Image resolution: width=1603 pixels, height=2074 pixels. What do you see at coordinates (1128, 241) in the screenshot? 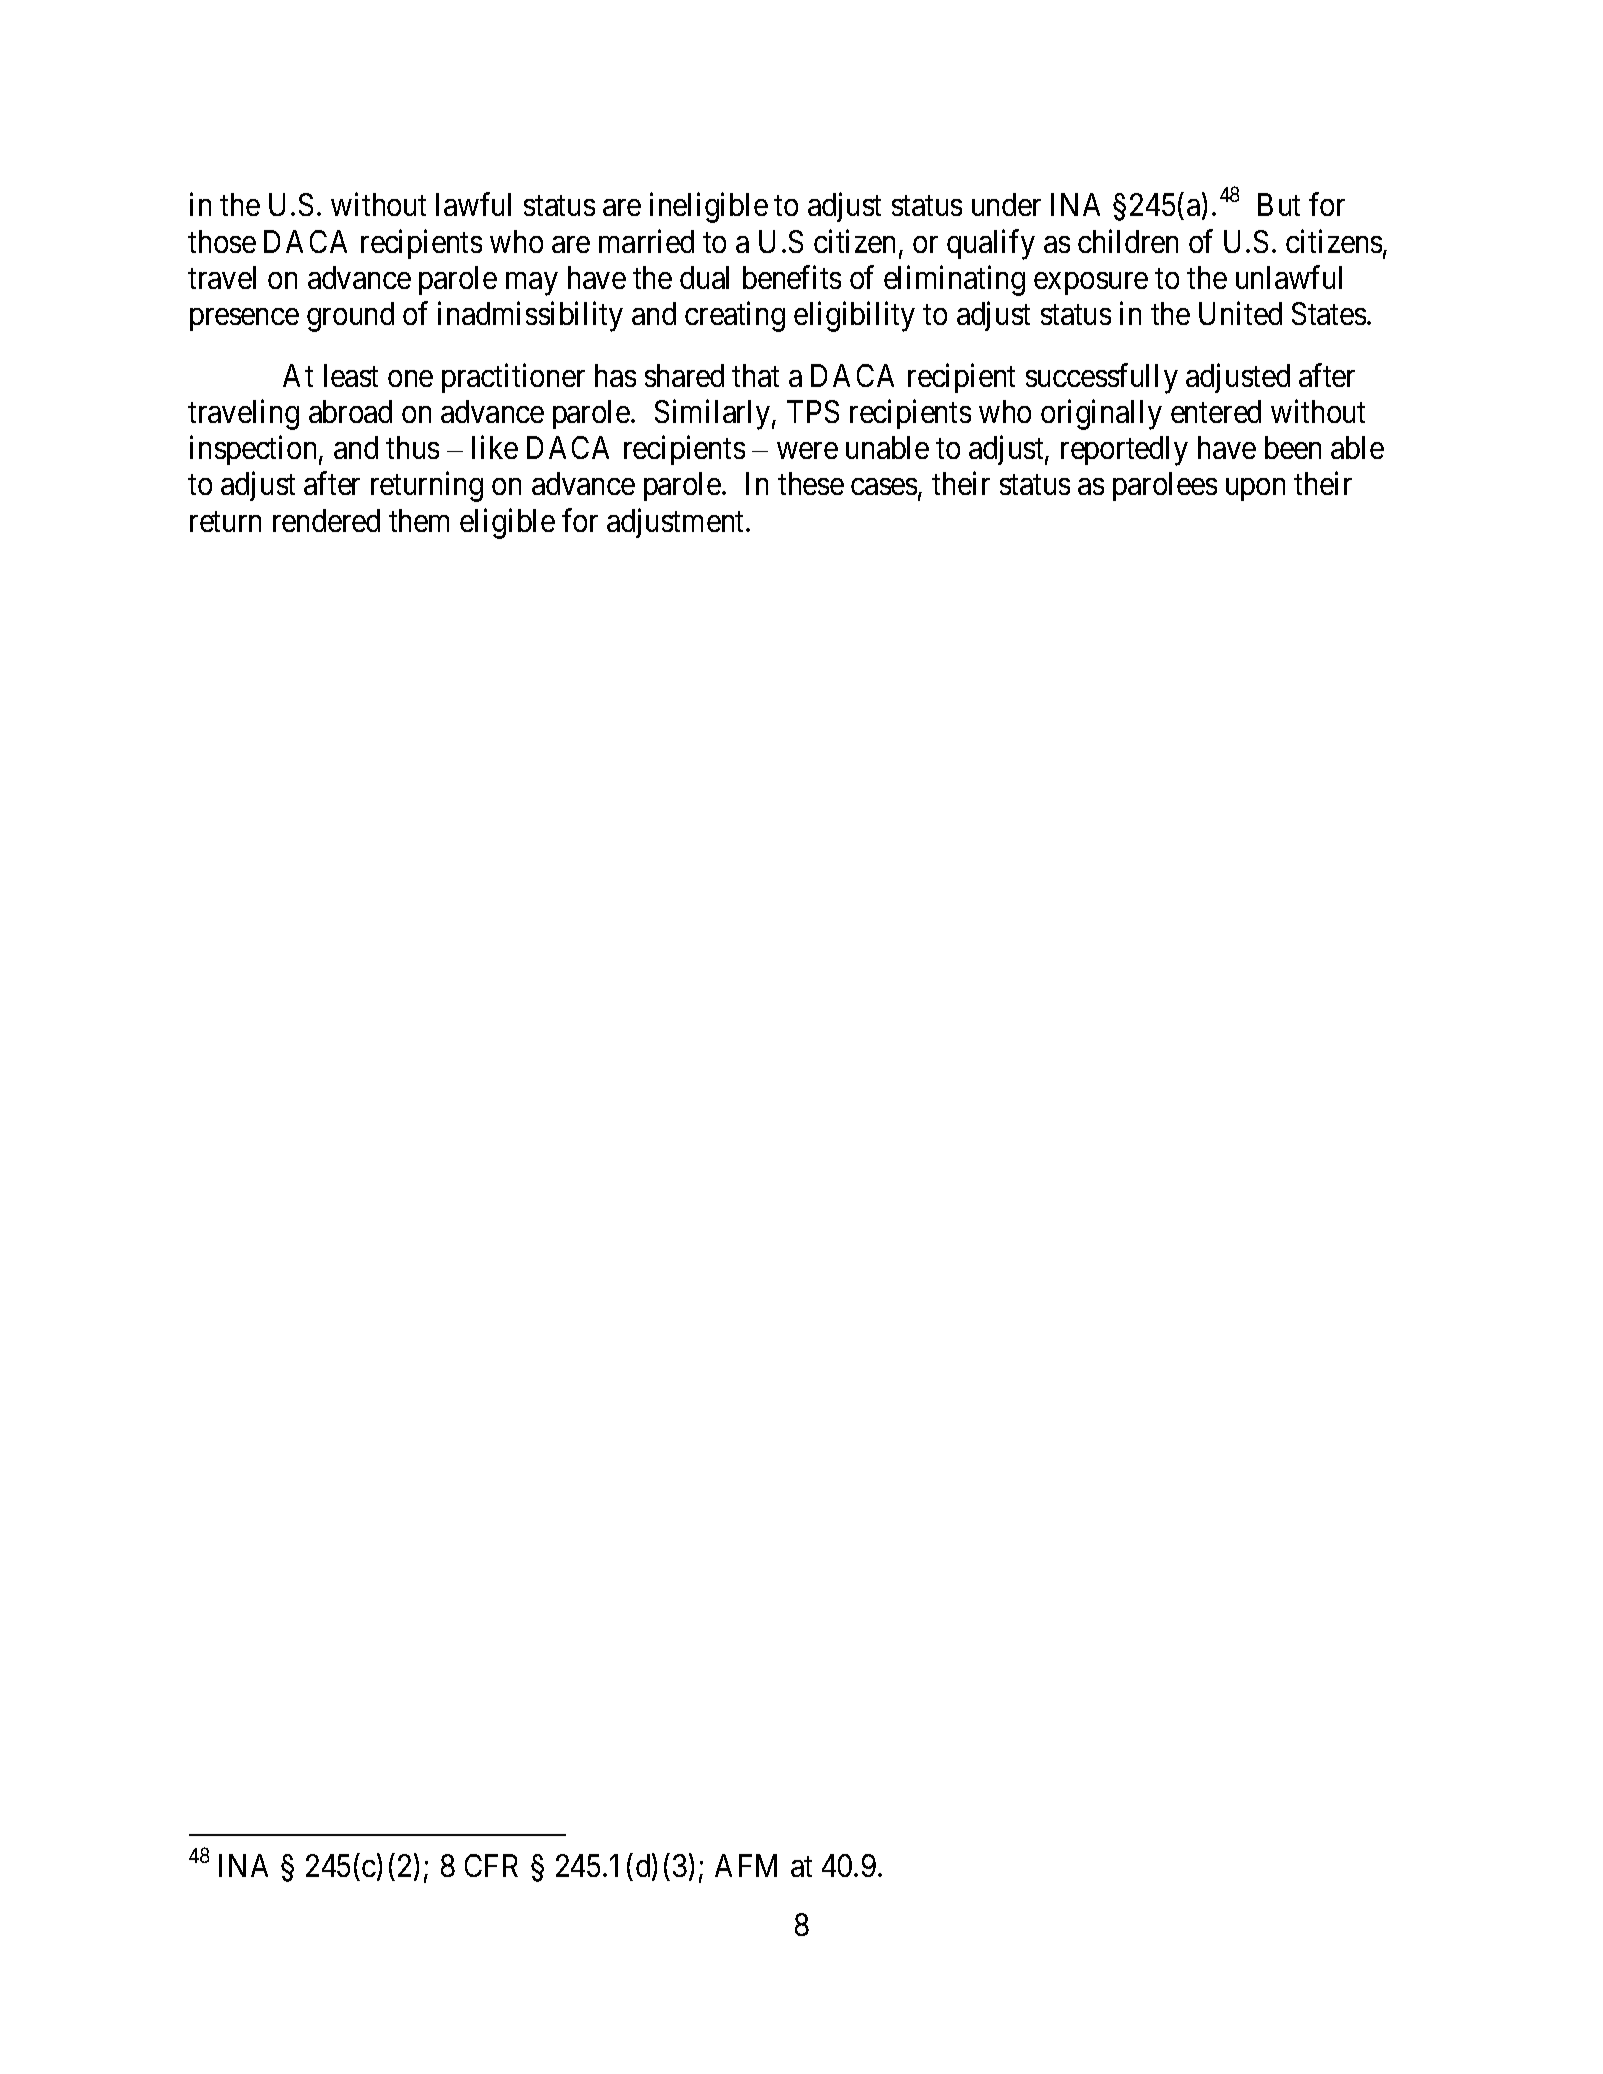
I see `children` at bounding box center [1128, 241].
